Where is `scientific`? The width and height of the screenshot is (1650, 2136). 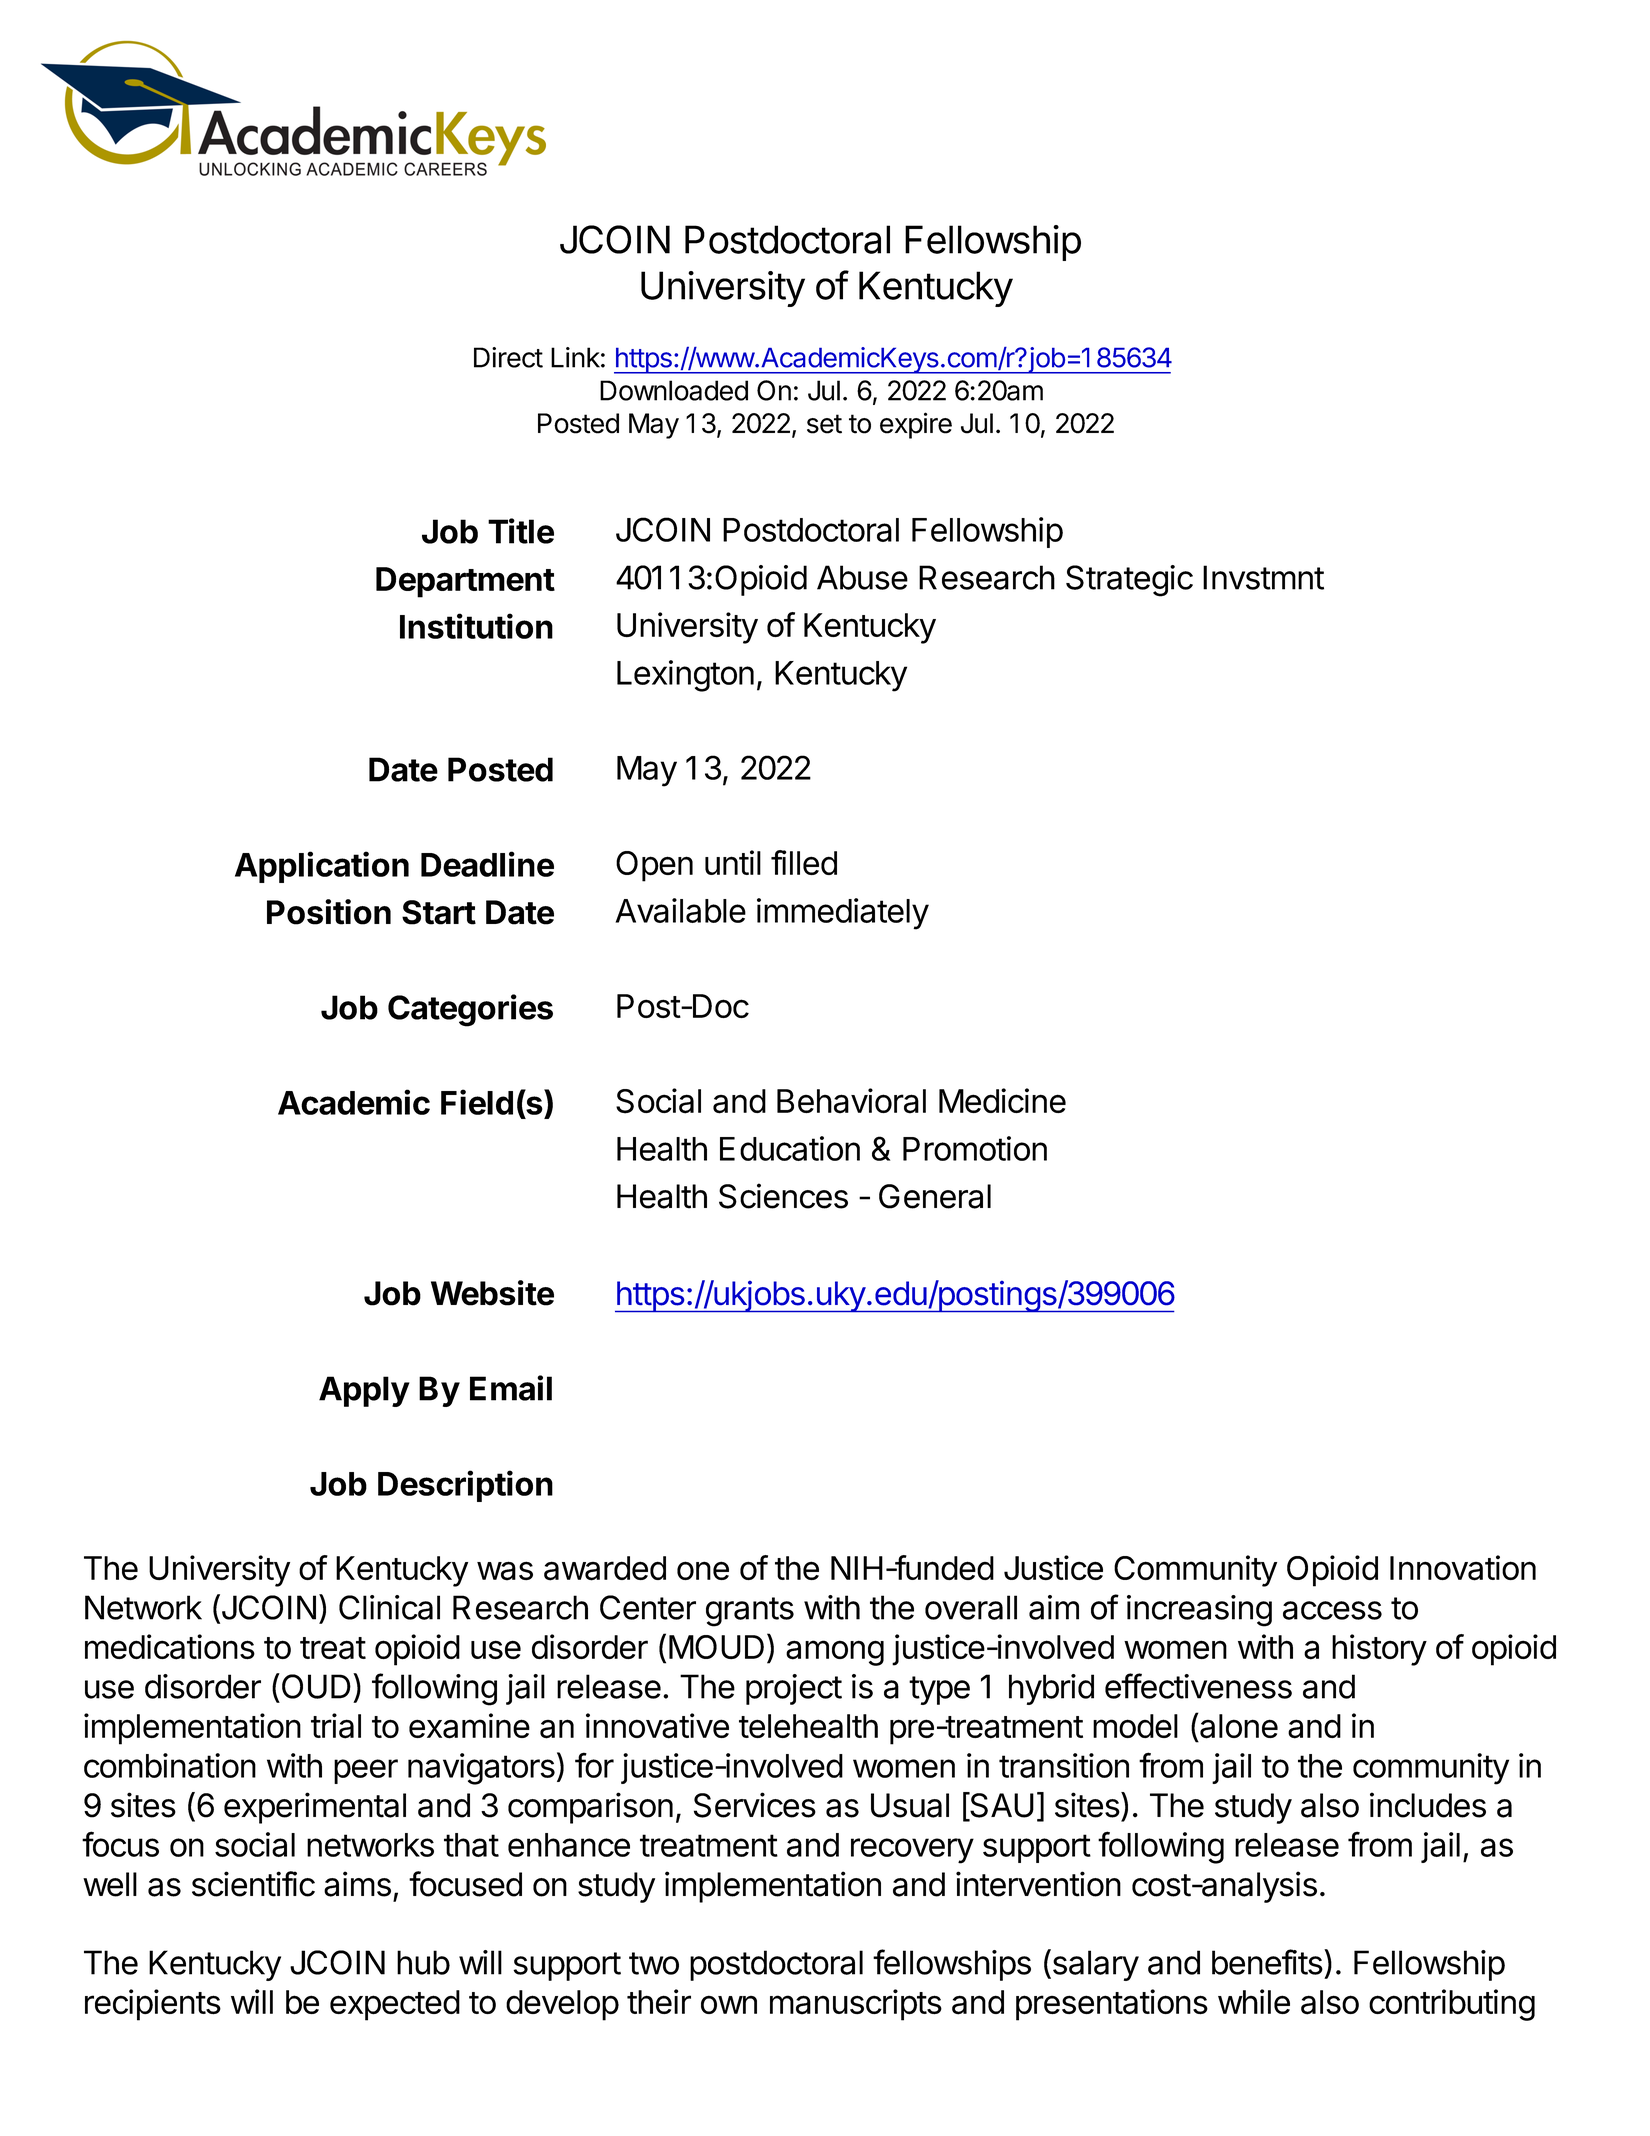 scientific is located at coordinates (253, 1884).
